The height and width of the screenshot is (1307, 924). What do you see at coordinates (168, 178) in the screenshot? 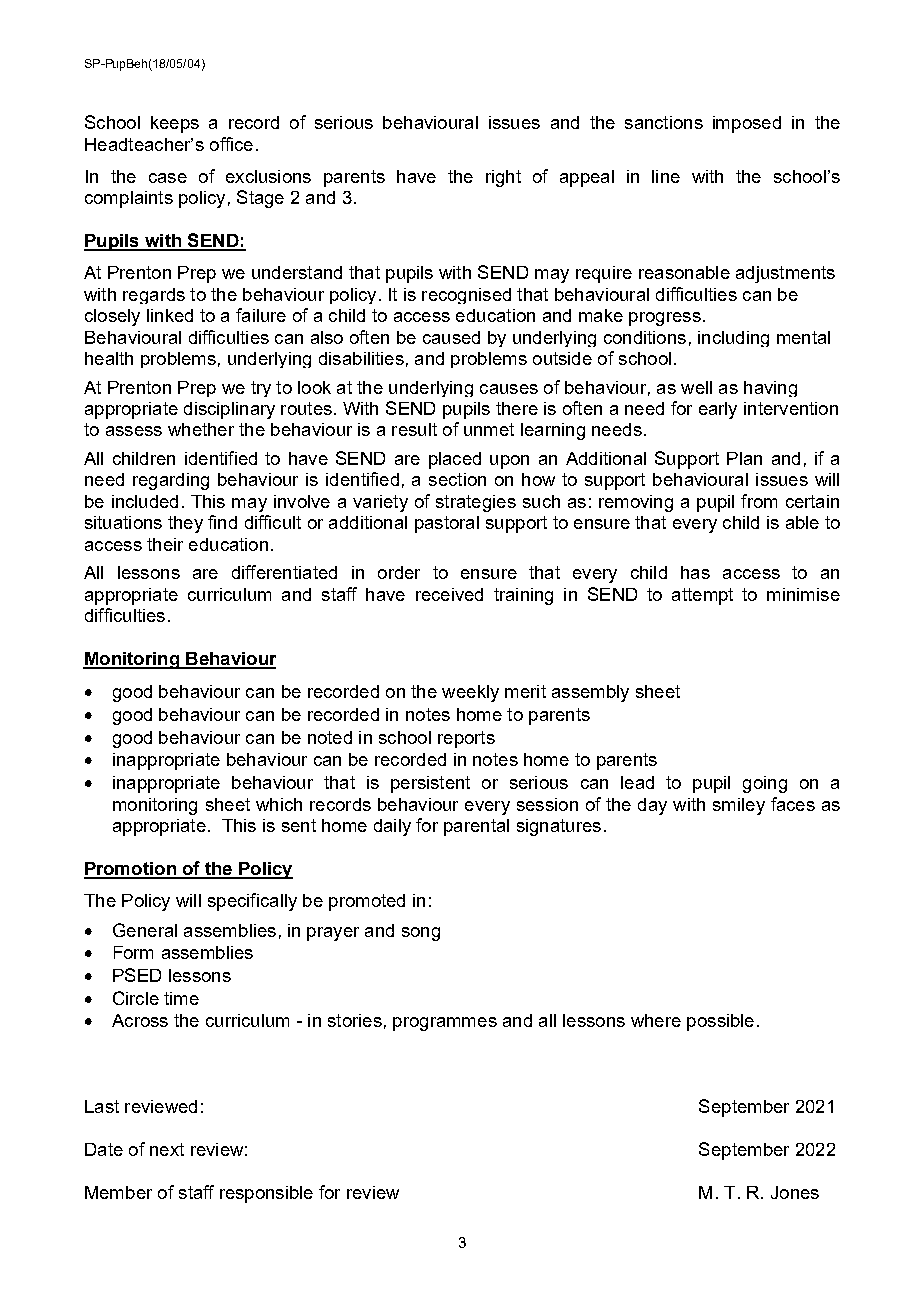
I see `case` at bounding box center [168, 178].
